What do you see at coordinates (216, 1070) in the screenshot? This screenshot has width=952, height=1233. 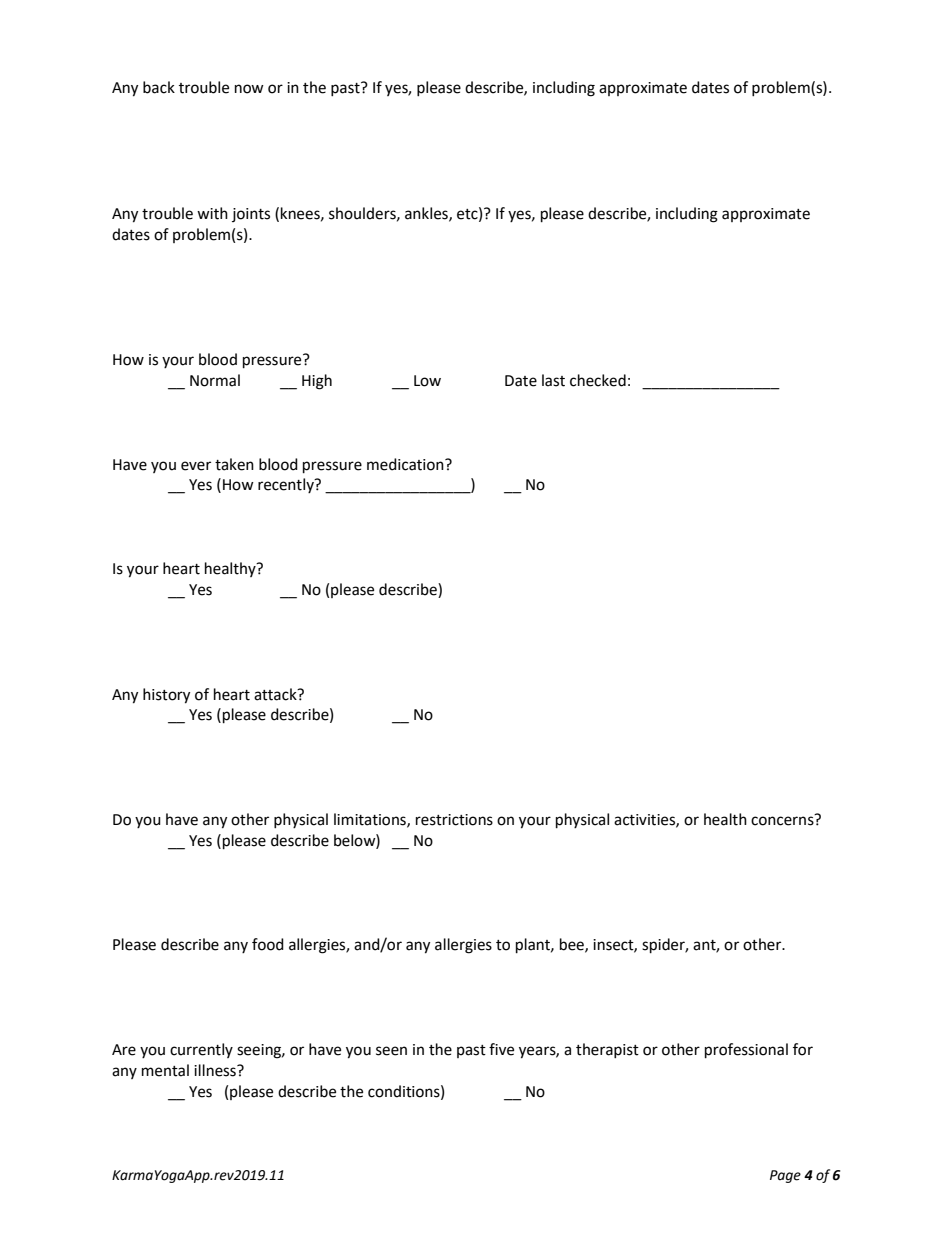 I see `illness` at bounding box center [216, 1070].
